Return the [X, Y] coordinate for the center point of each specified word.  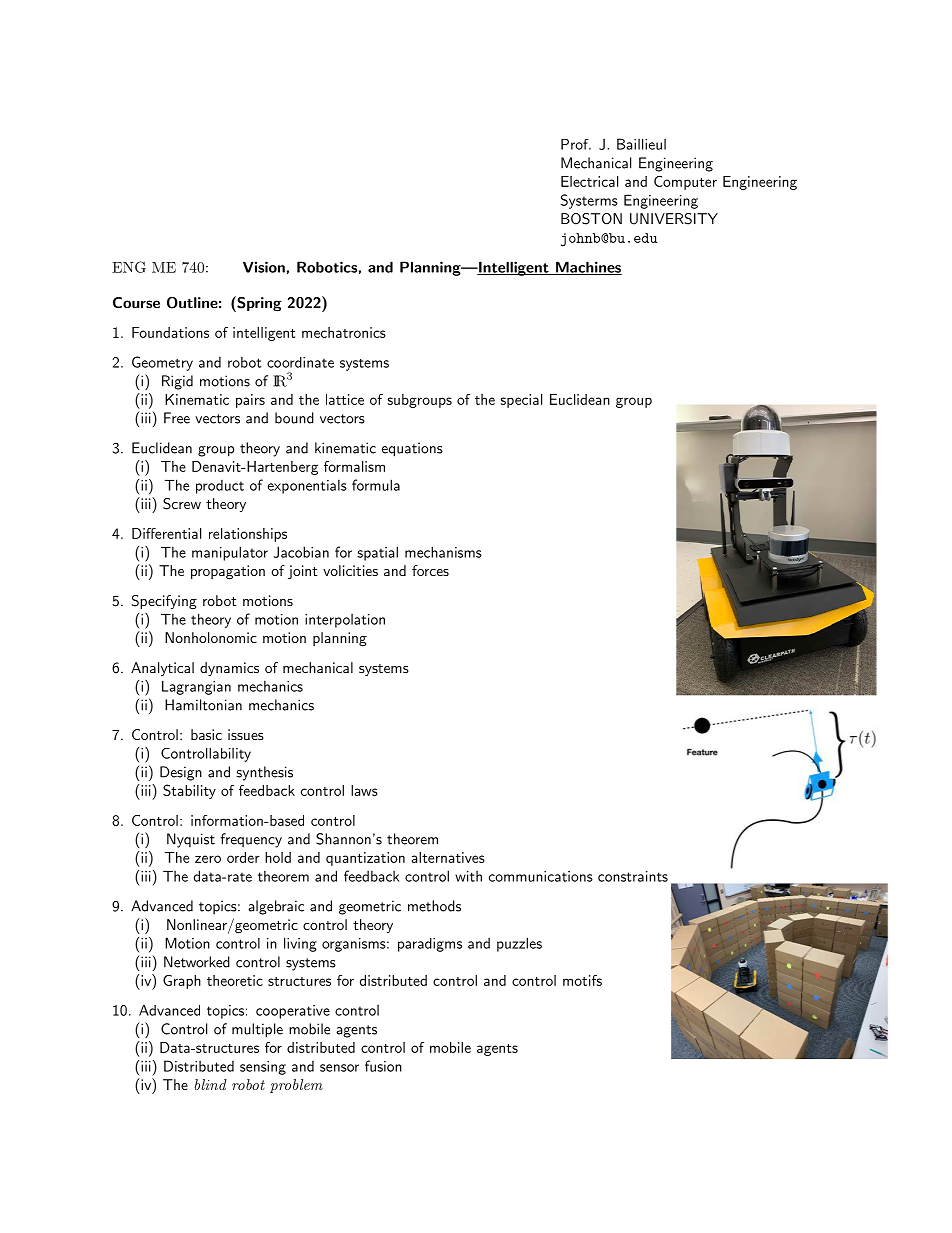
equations [412, 449]
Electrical [589, 181]
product [220, 487]
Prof [576, 144]
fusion [383, 1066]
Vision [264, 267]
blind [211, 1084]
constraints [633, 876]
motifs [582, 980]
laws [364, 790]
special [521, 401]
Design [181, 773]
